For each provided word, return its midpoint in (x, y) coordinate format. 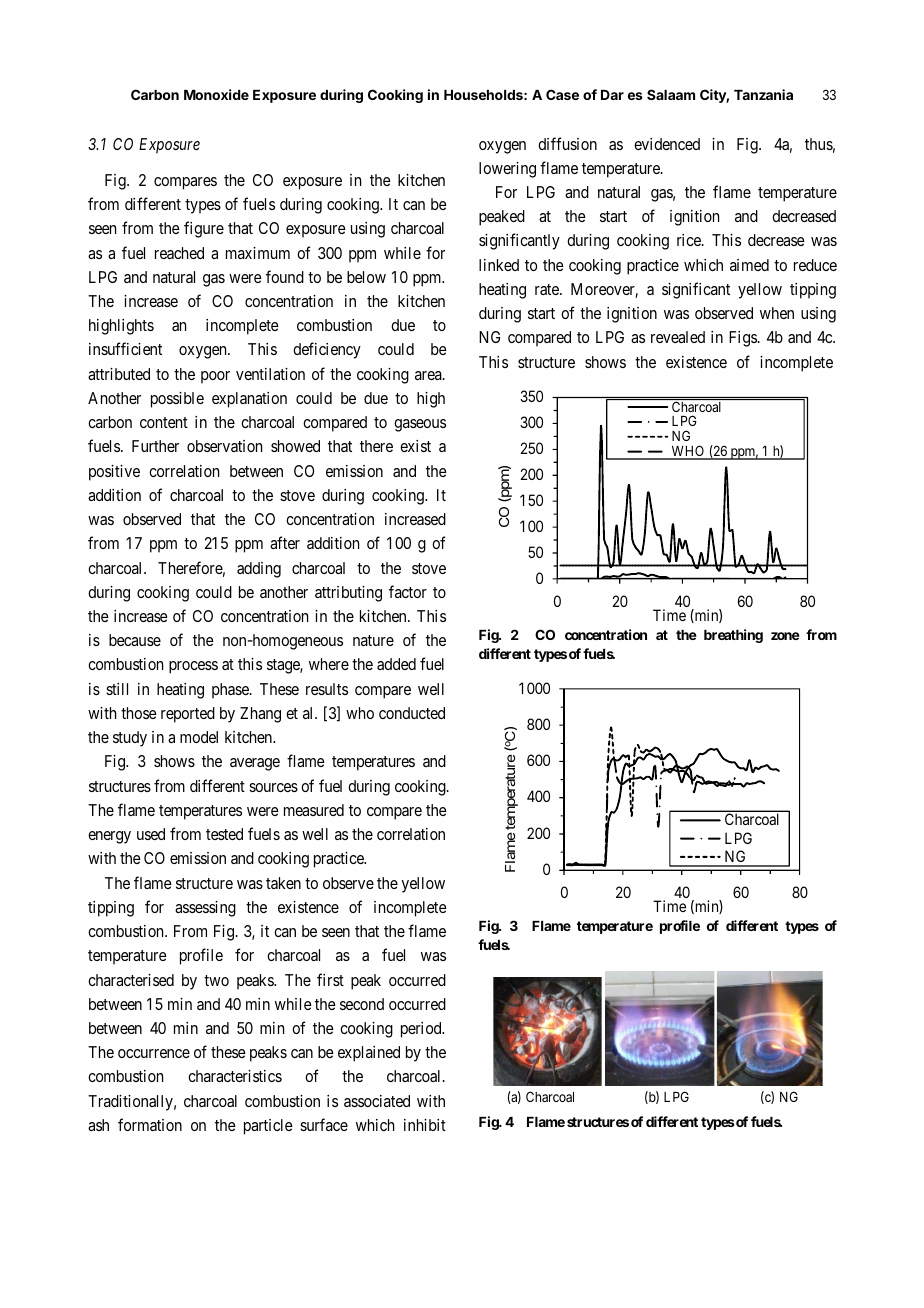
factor (408, 591)
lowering (507, 170)
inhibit (425, 1125)
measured (314, 810)
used (151, 834)
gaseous (420, 425)
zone (785, 636)
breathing (733, 636)
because (135, 640)
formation (150, 1124)
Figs (744, 339)
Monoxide (216, 94)
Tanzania (763, 94)
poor (215, 377)
